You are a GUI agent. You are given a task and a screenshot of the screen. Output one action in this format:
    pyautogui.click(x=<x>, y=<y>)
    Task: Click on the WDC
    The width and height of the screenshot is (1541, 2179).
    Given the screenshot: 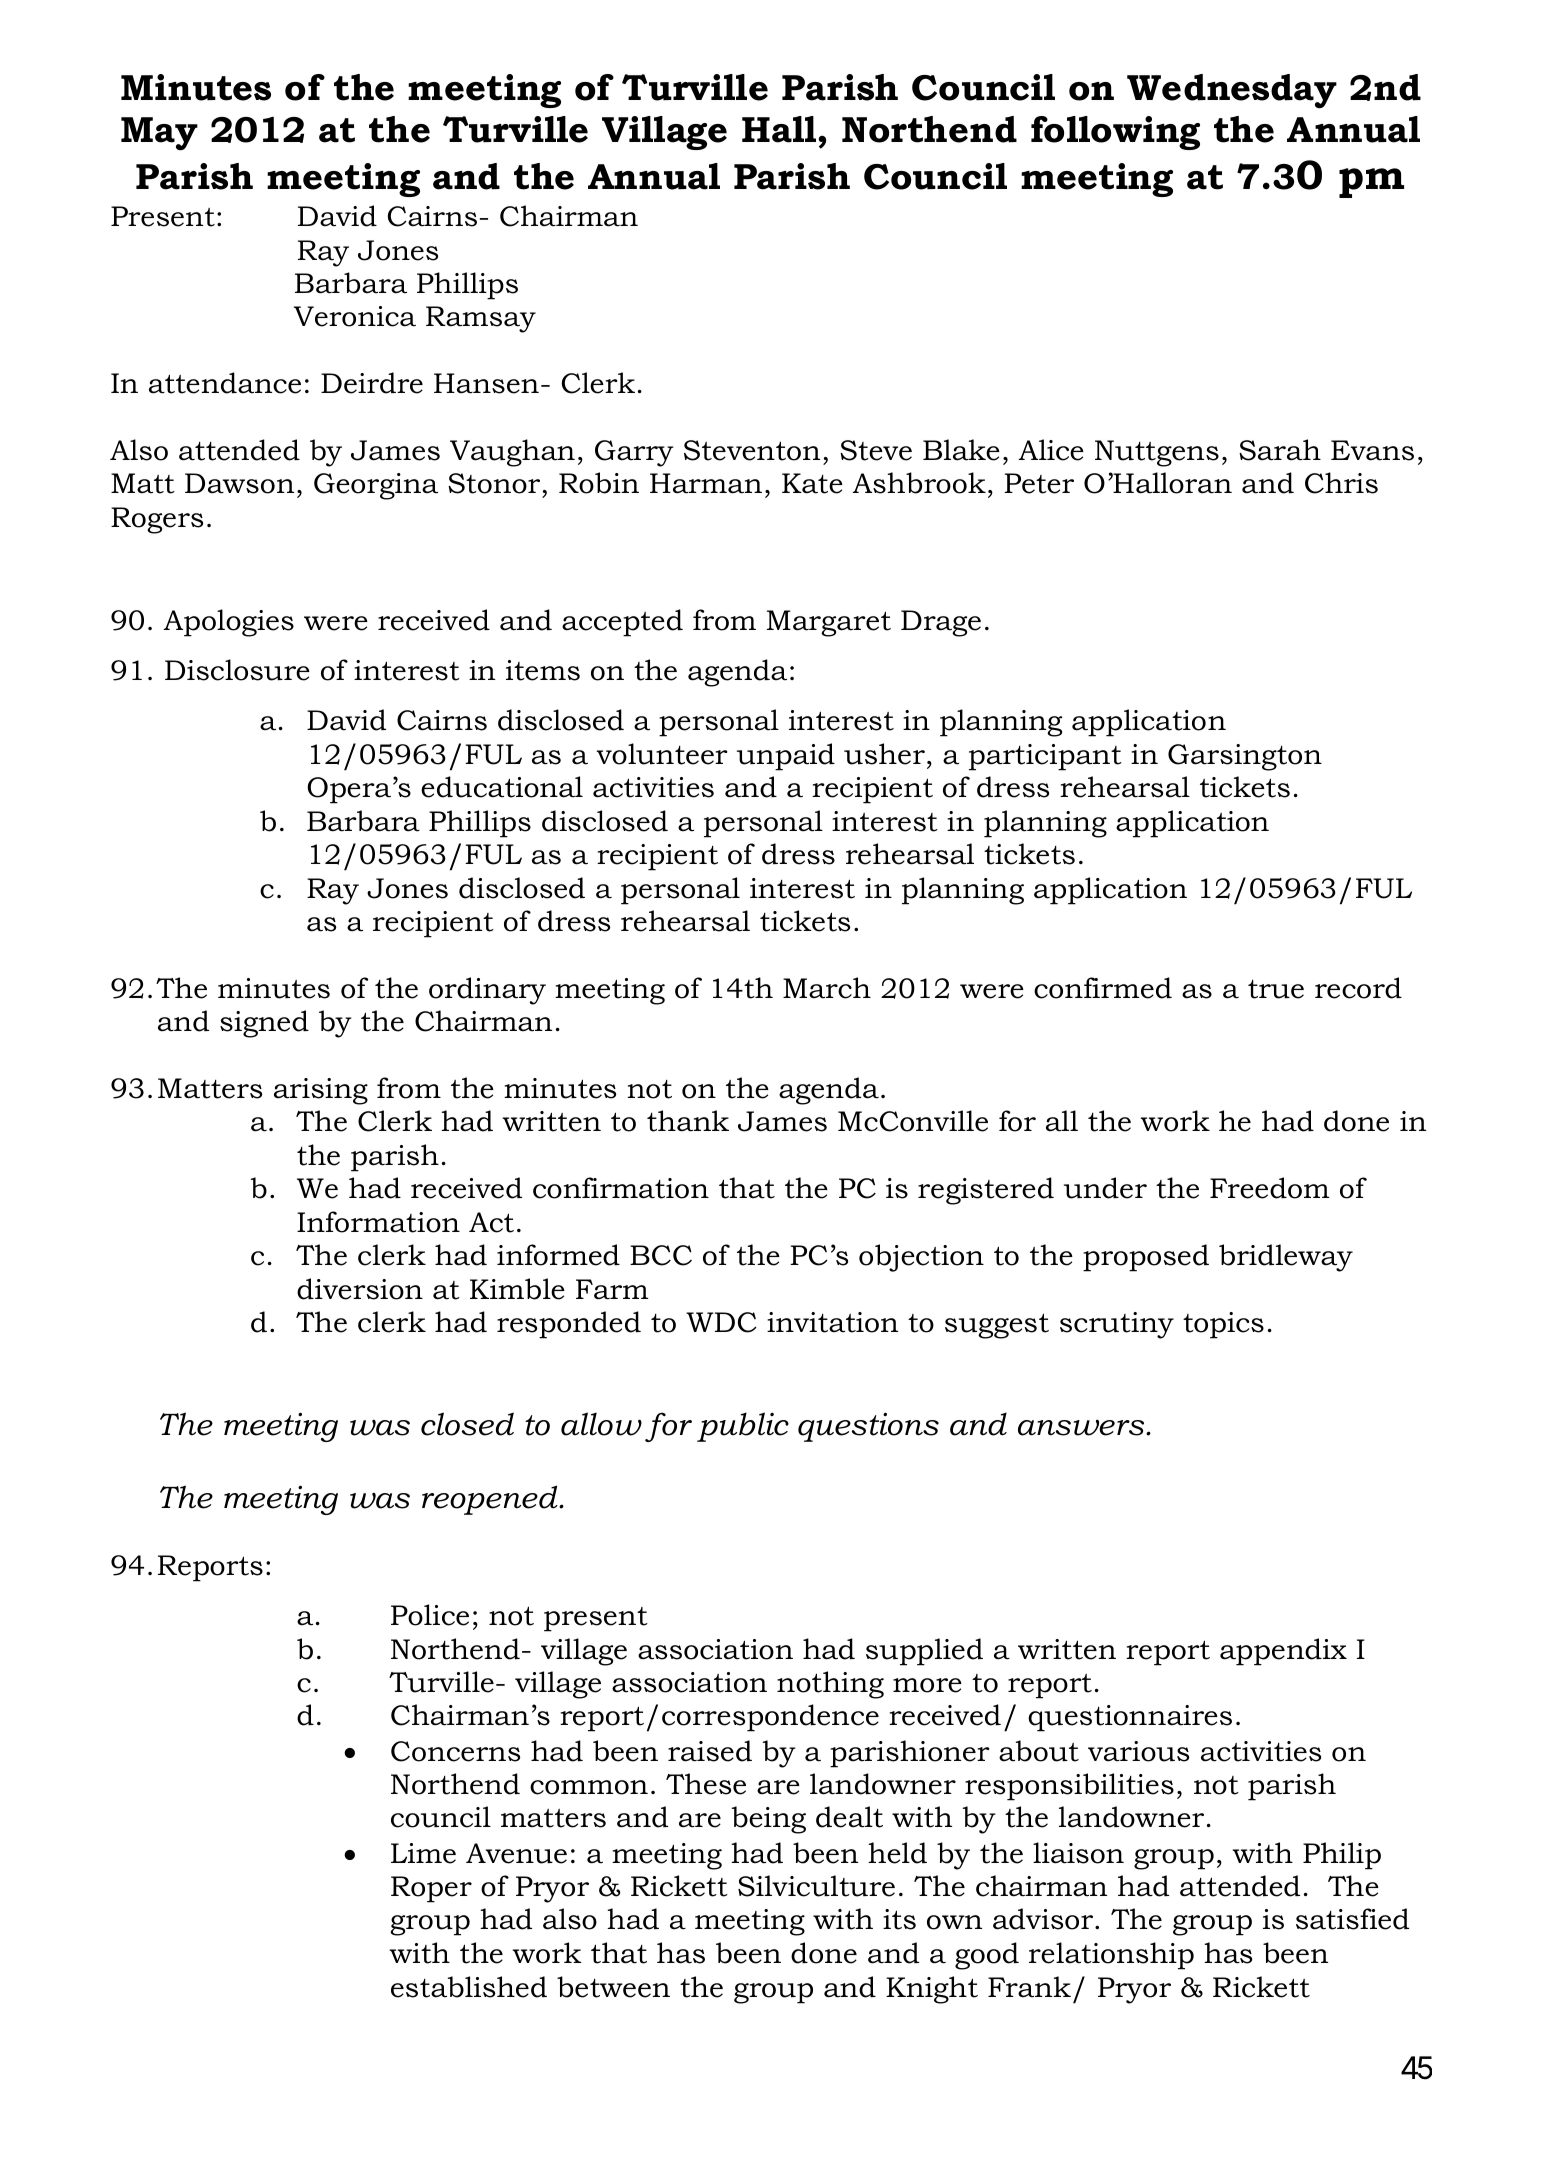 What is the action you would take?
    pyautogui.click(x=721, y=1322)
